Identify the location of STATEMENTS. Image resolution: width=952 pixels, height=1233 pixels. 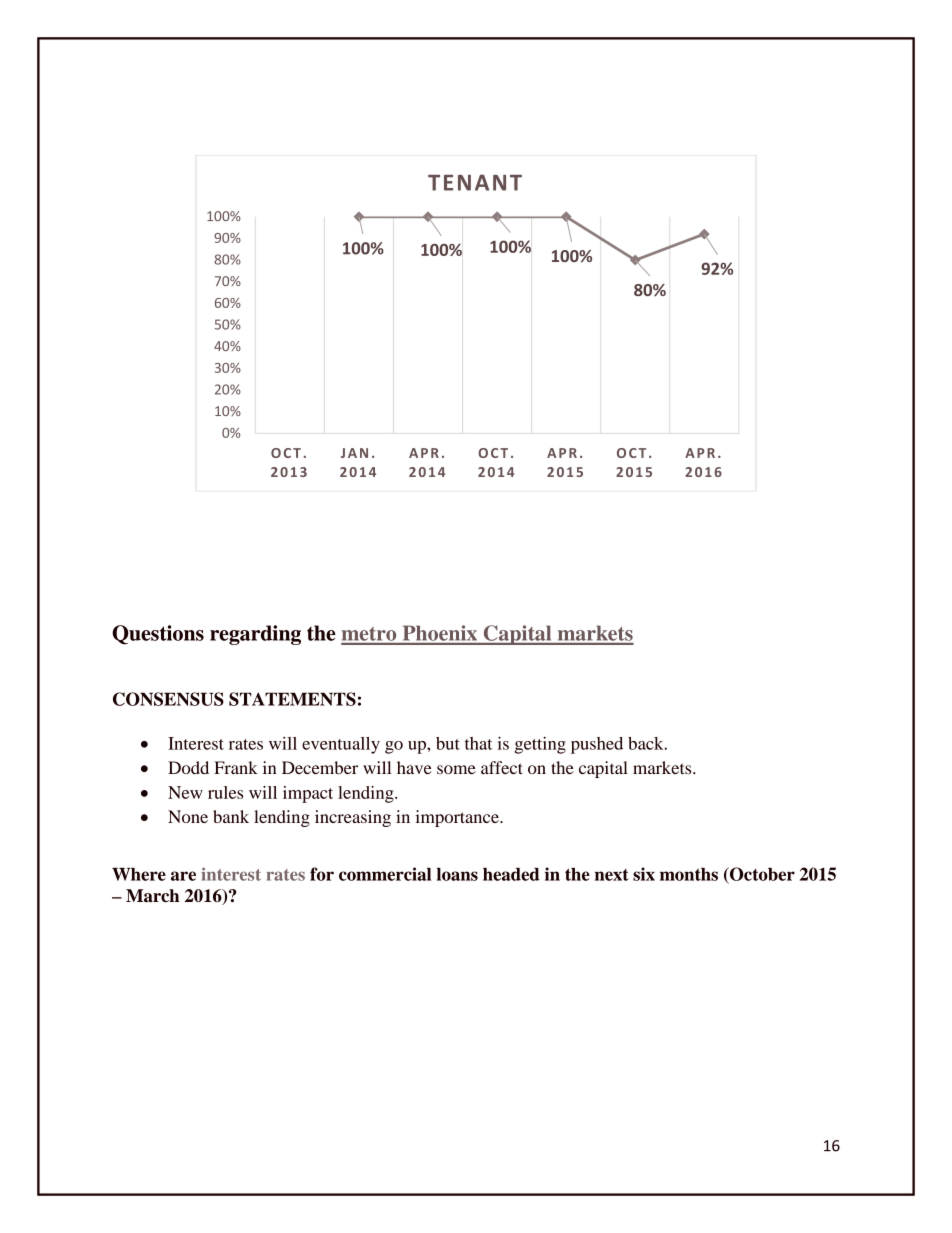
(292, 699).
